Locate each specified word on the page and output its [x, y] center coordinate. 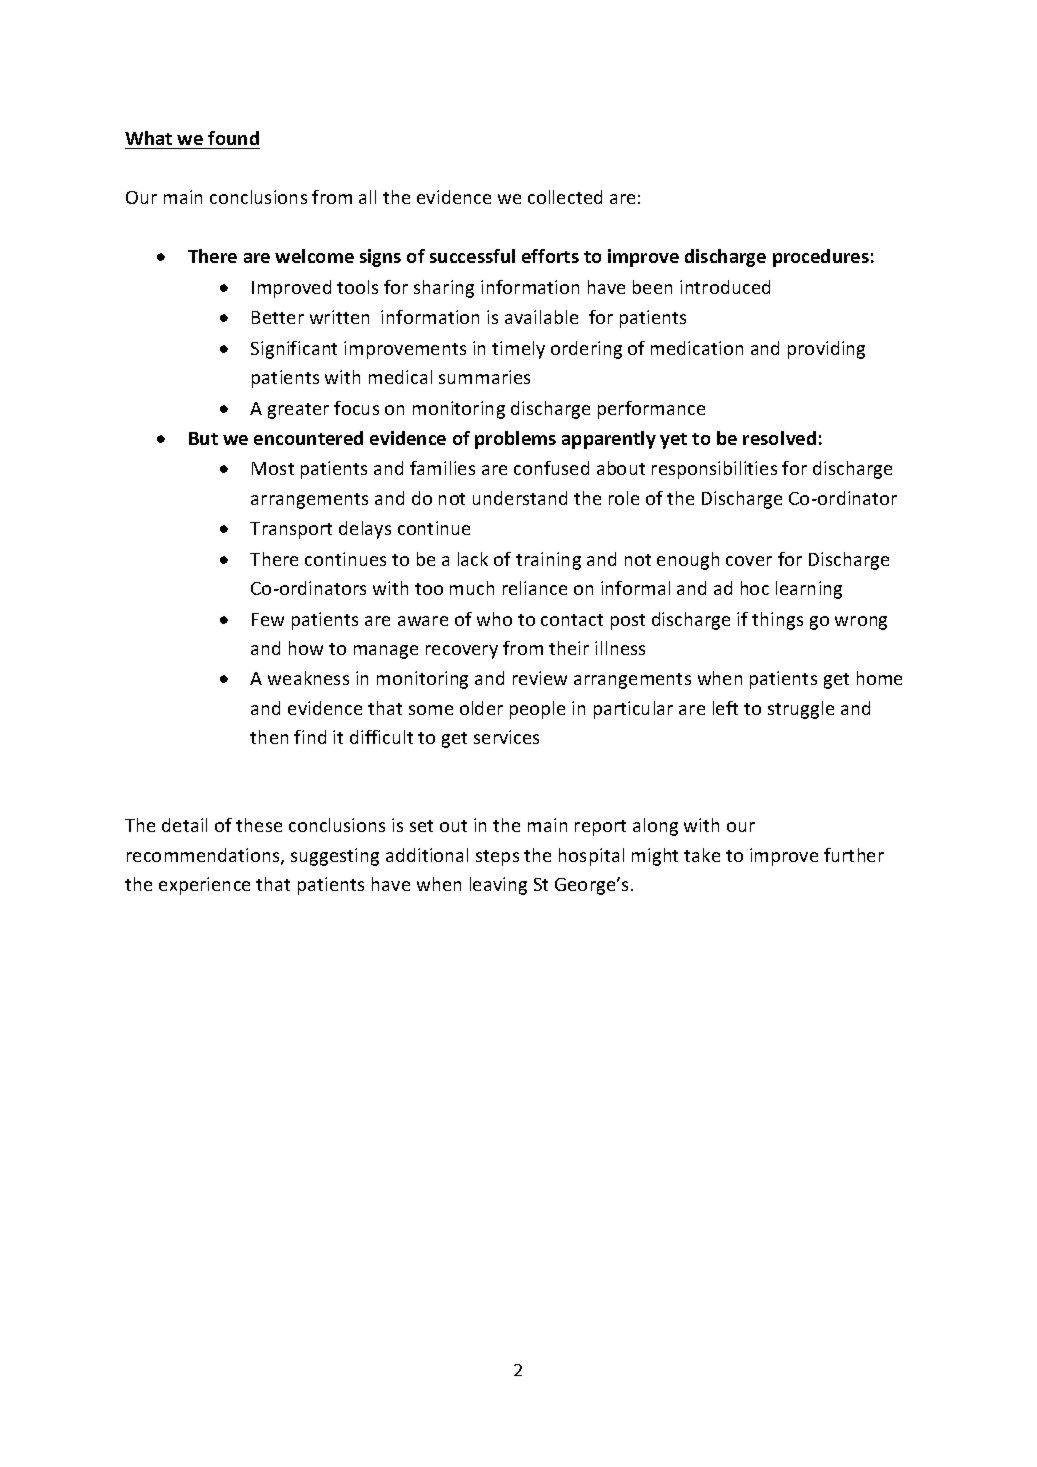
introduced [725, 287]
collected [565, 197]
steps [497, 858]
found [233, 138]
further [854, 855]
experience [204, 886]
